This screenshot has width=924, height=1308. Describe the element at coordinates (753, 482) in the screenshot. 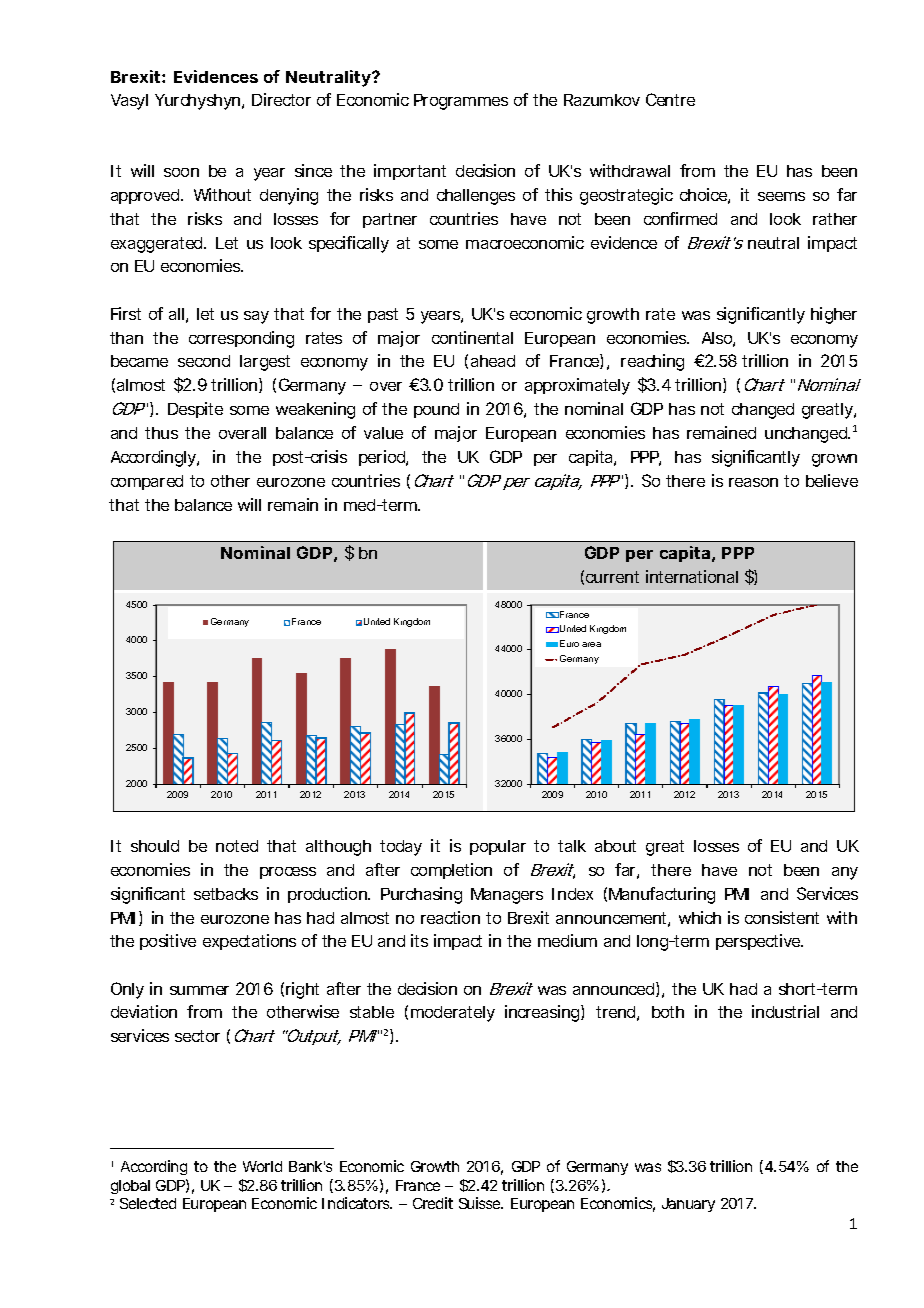

I see `reason` at that location.
